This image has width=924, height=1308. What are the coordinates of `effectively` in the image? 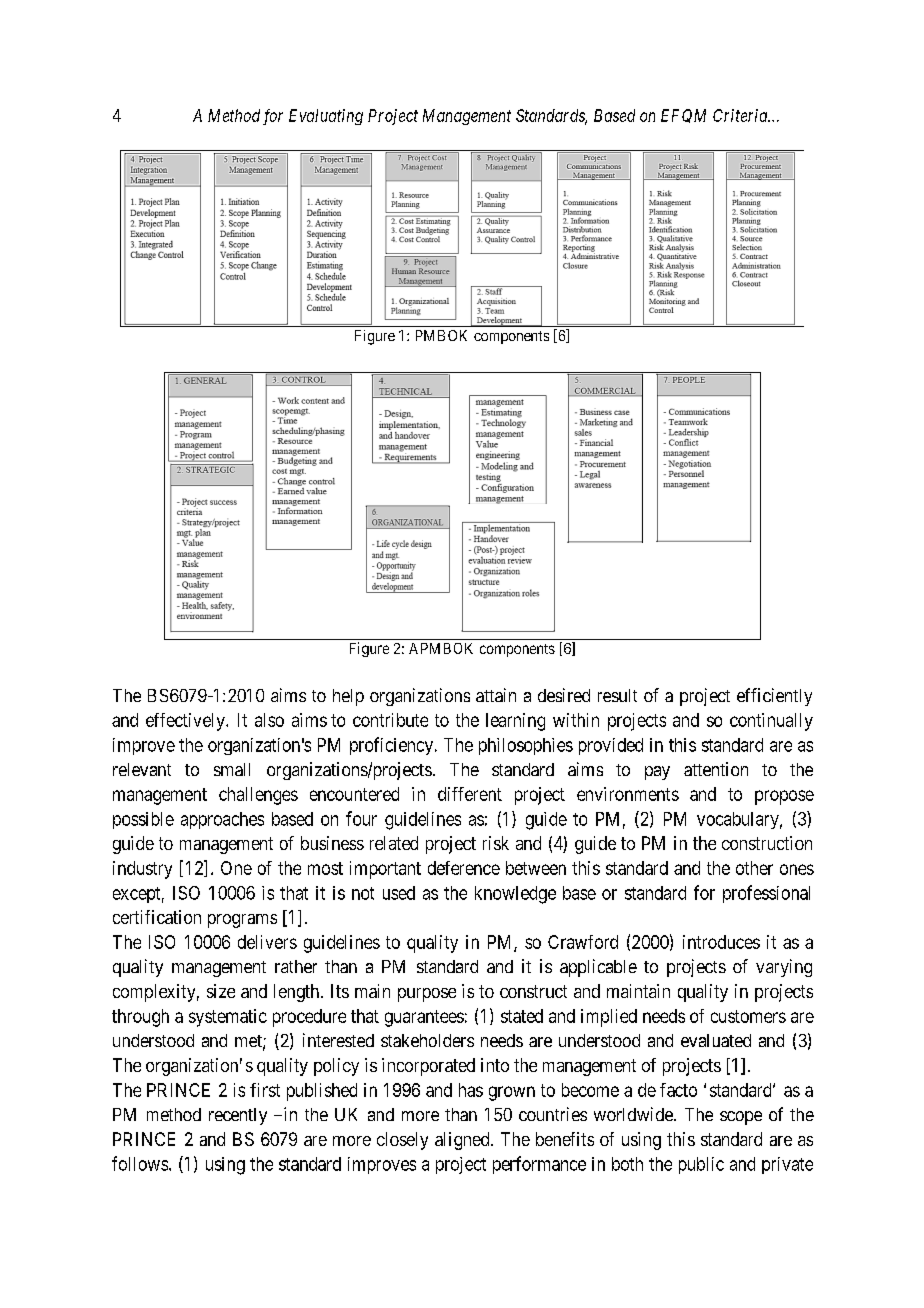 It's located at (186, 722).
